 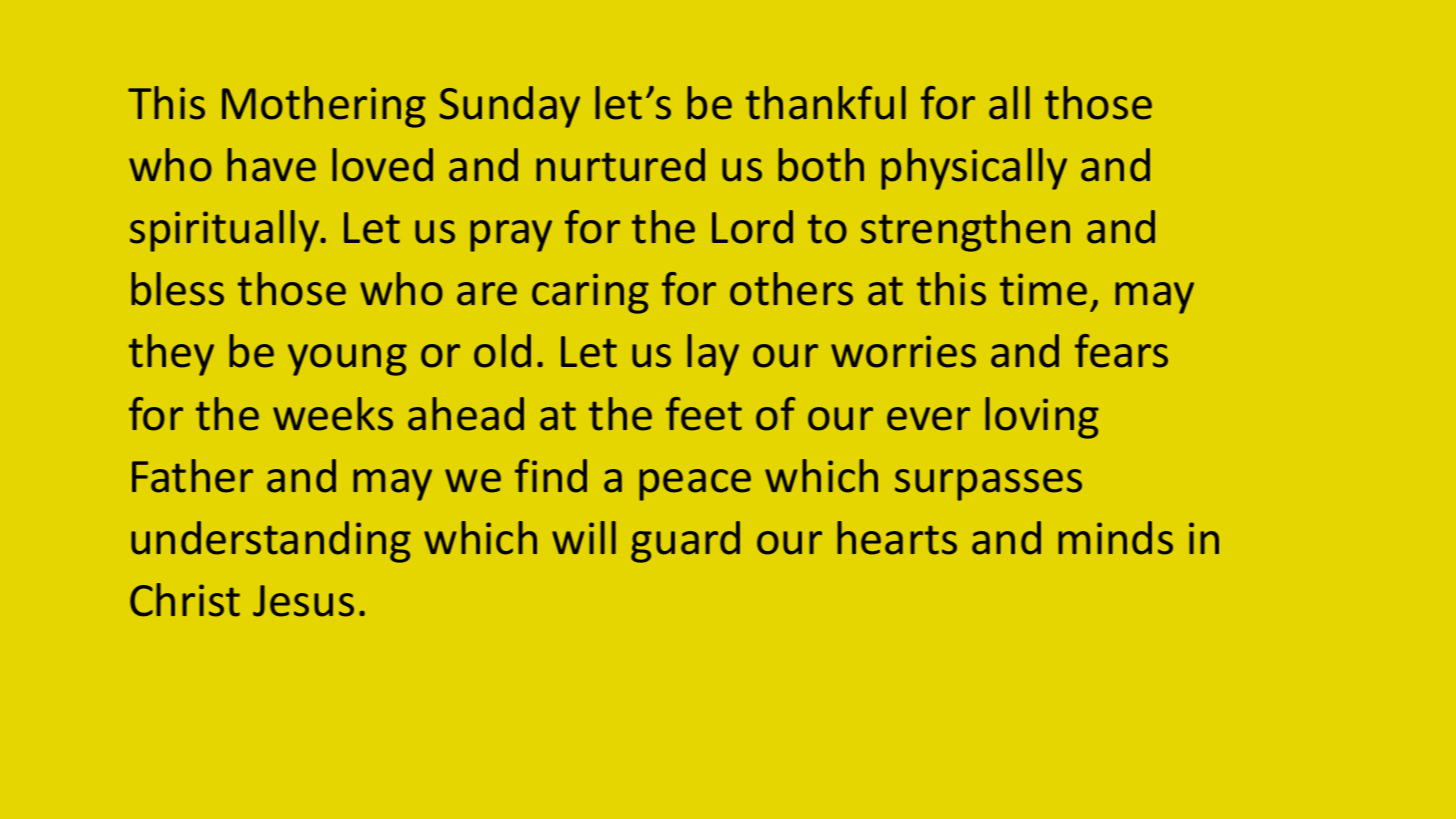 What do you see at coordinates (713, 355) in the document?
I see `lay` at bounding box center [713, 355].
